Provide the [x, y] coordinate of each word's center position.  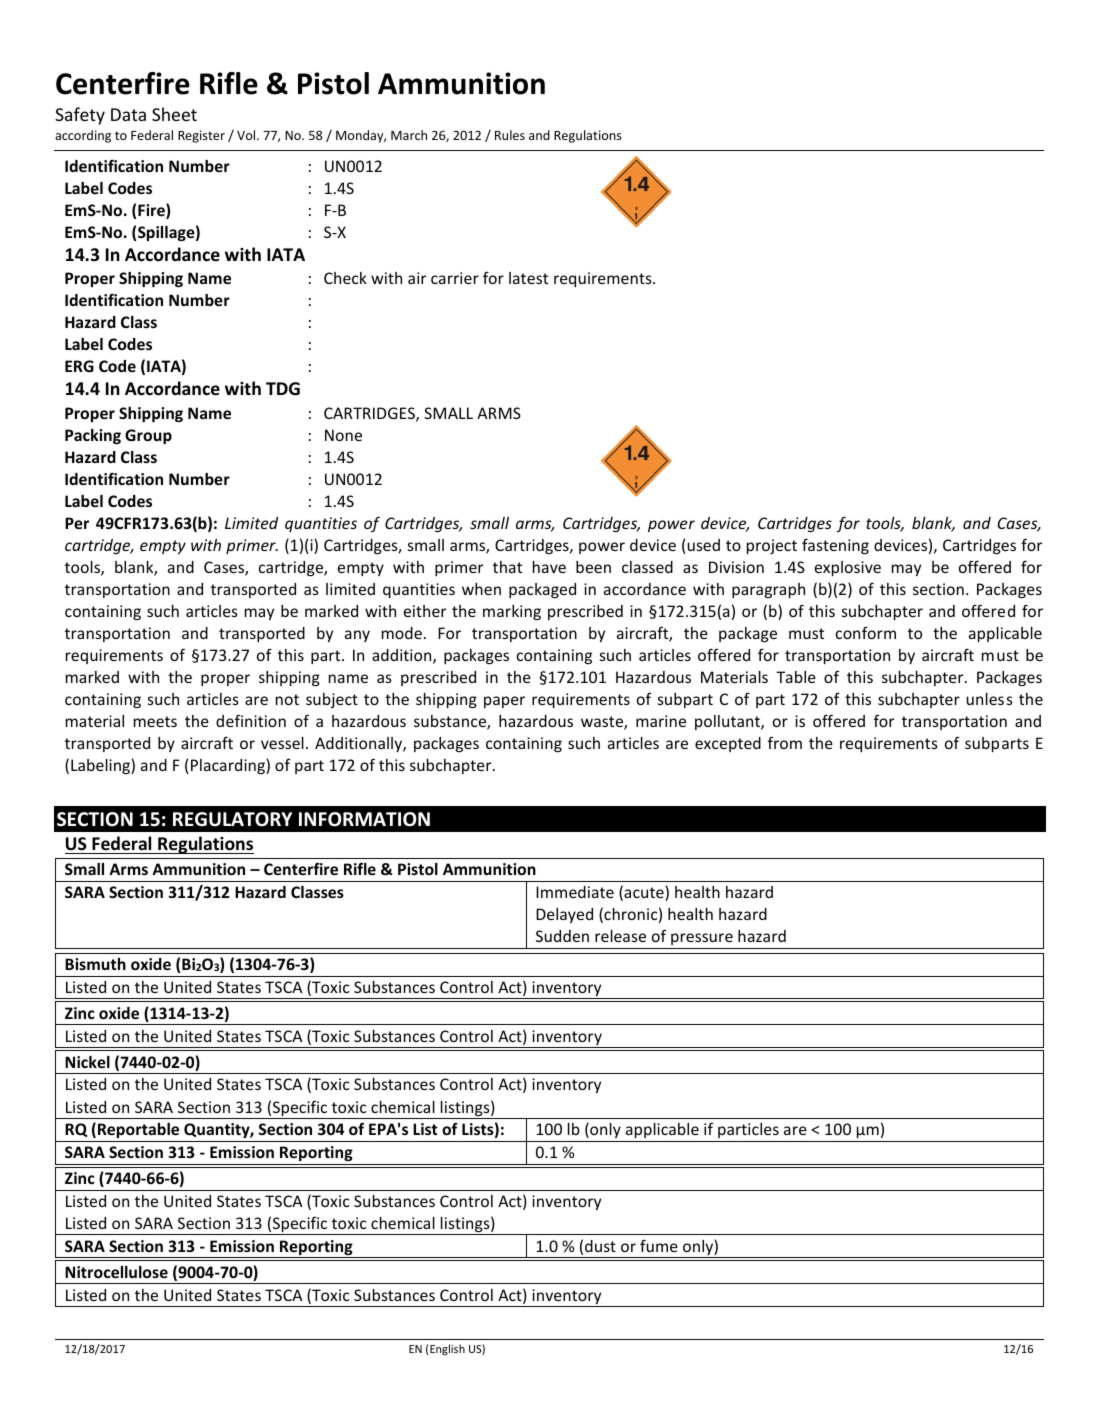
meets [155, 721]
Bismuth [95, 964]
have [549, 567]
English [447, 1349]
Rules [510, 135]
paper [504, 702]
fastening [835, 546]
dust [600, 1246]
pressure [702, 939]
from [785, 742]
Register [201, 136]
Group [148, 436]
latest [528, 278]
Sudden [562, 936]
